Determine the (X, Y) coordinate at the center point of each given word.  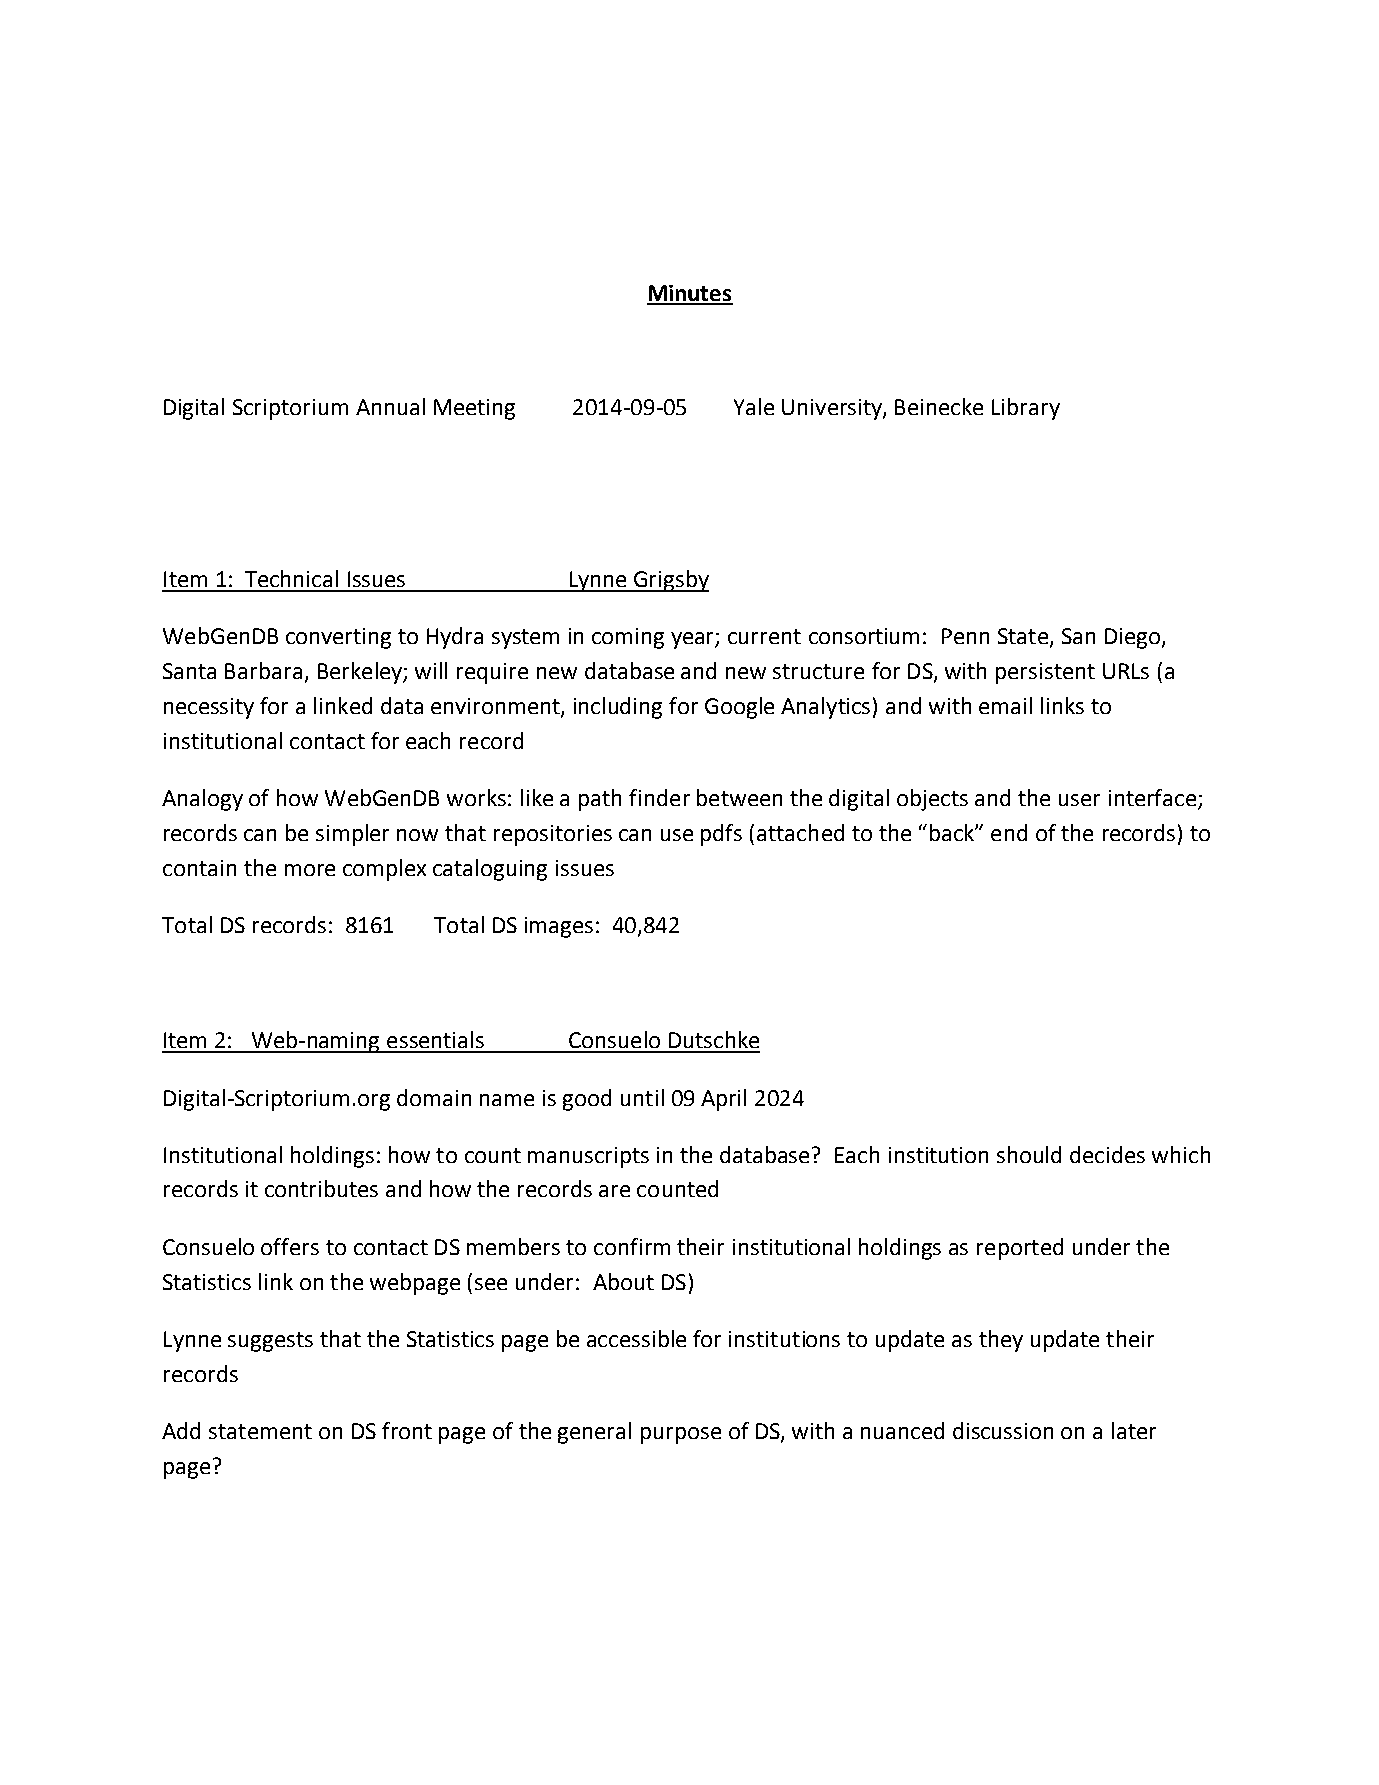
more (310, 870)
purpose (681, 1435)
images (559, 927)
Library (1026, 409)
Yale (754, 406)
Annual (390, 406)
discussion (1003, 1430)
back (953, 832)
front (407, 1430)
